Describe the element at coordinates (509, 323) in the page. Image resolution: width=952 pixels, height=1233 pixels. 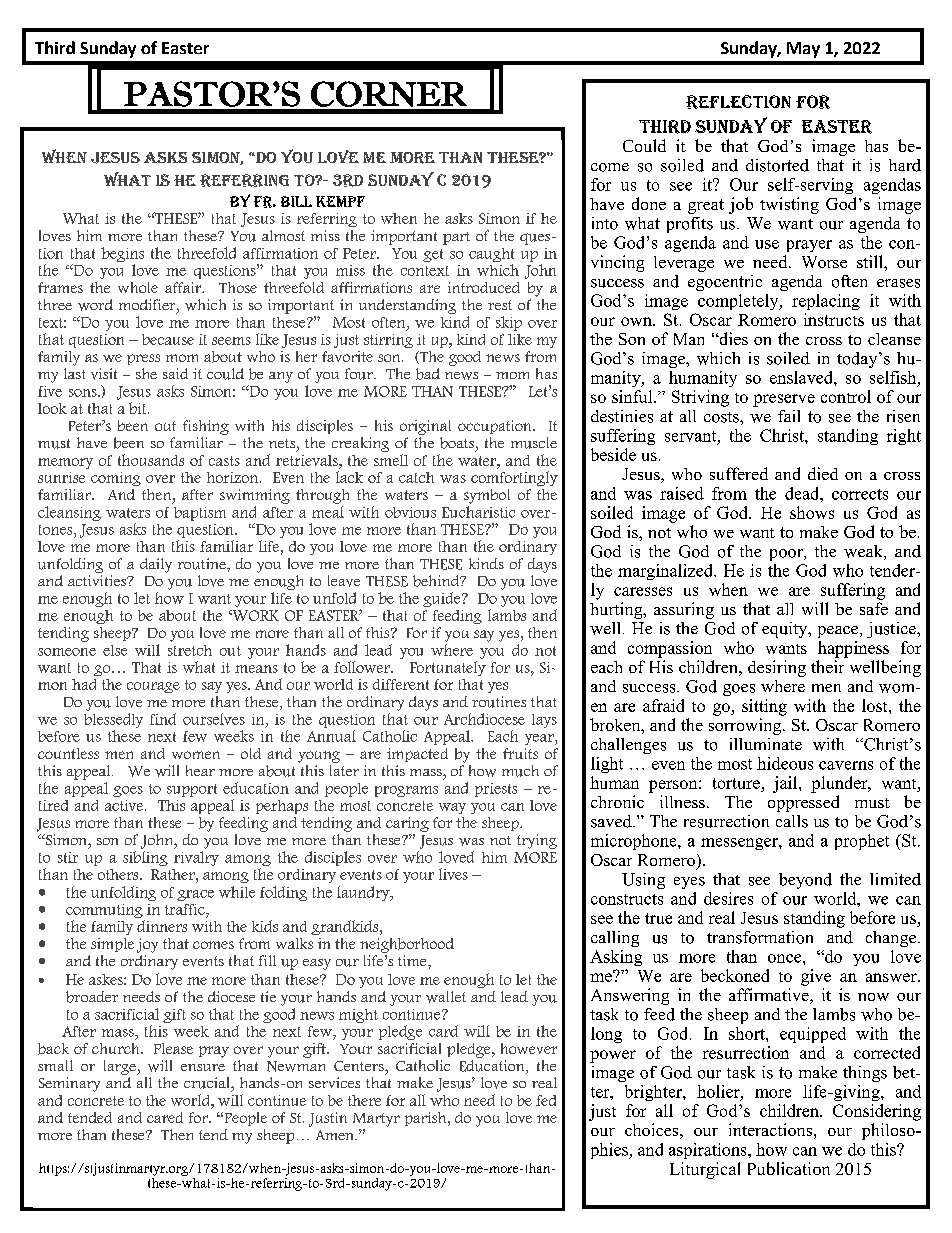
I see `skip` at that location.
